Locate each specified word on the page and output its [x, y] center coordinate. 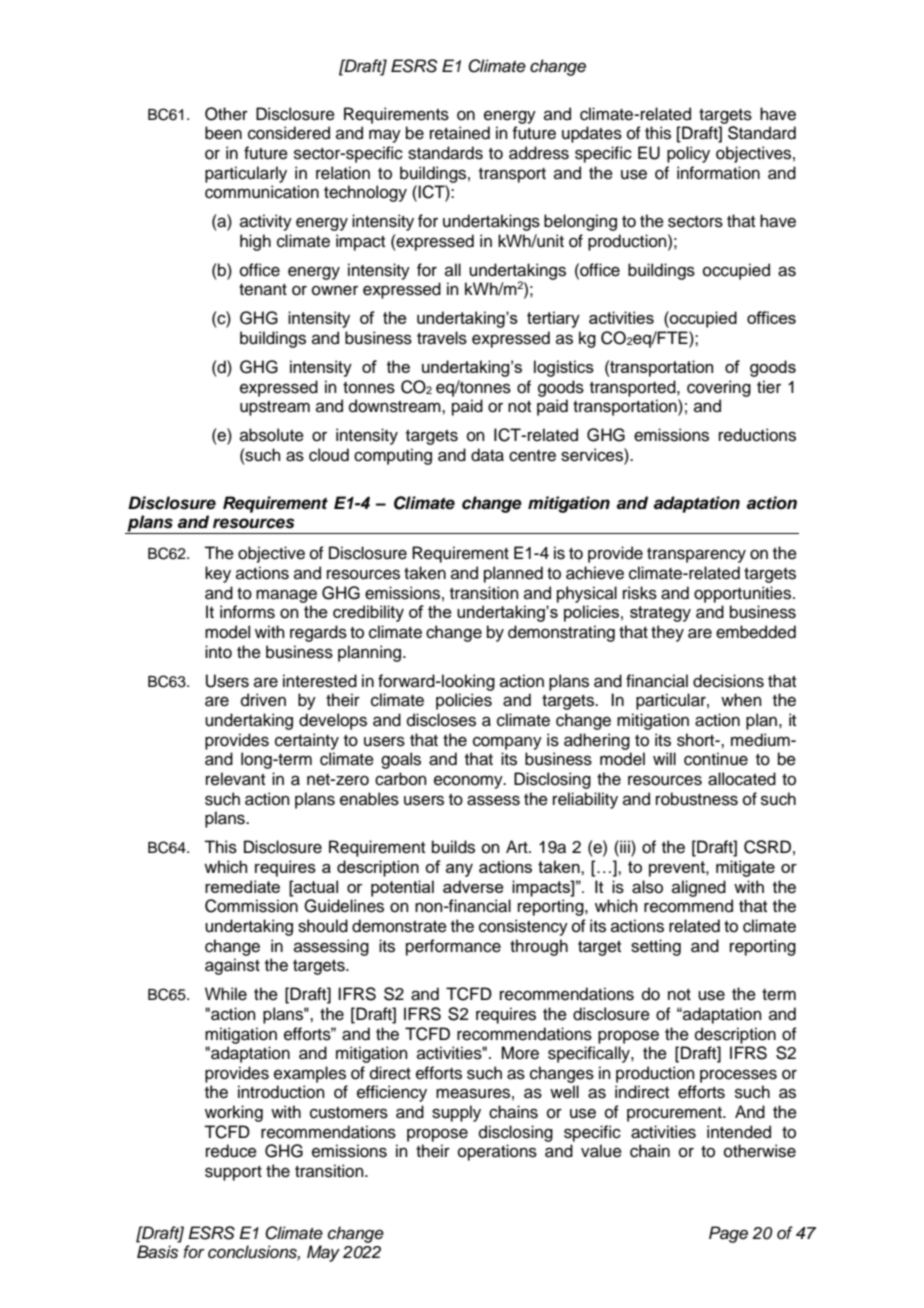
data [487, 455]
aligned [699, 888]
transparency [696, 555]
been [223, 133]
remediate [242, 886]
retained [460, 133]
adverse [473, 886]
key [218, 574]
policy [688, 154]
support [233, 1173]
